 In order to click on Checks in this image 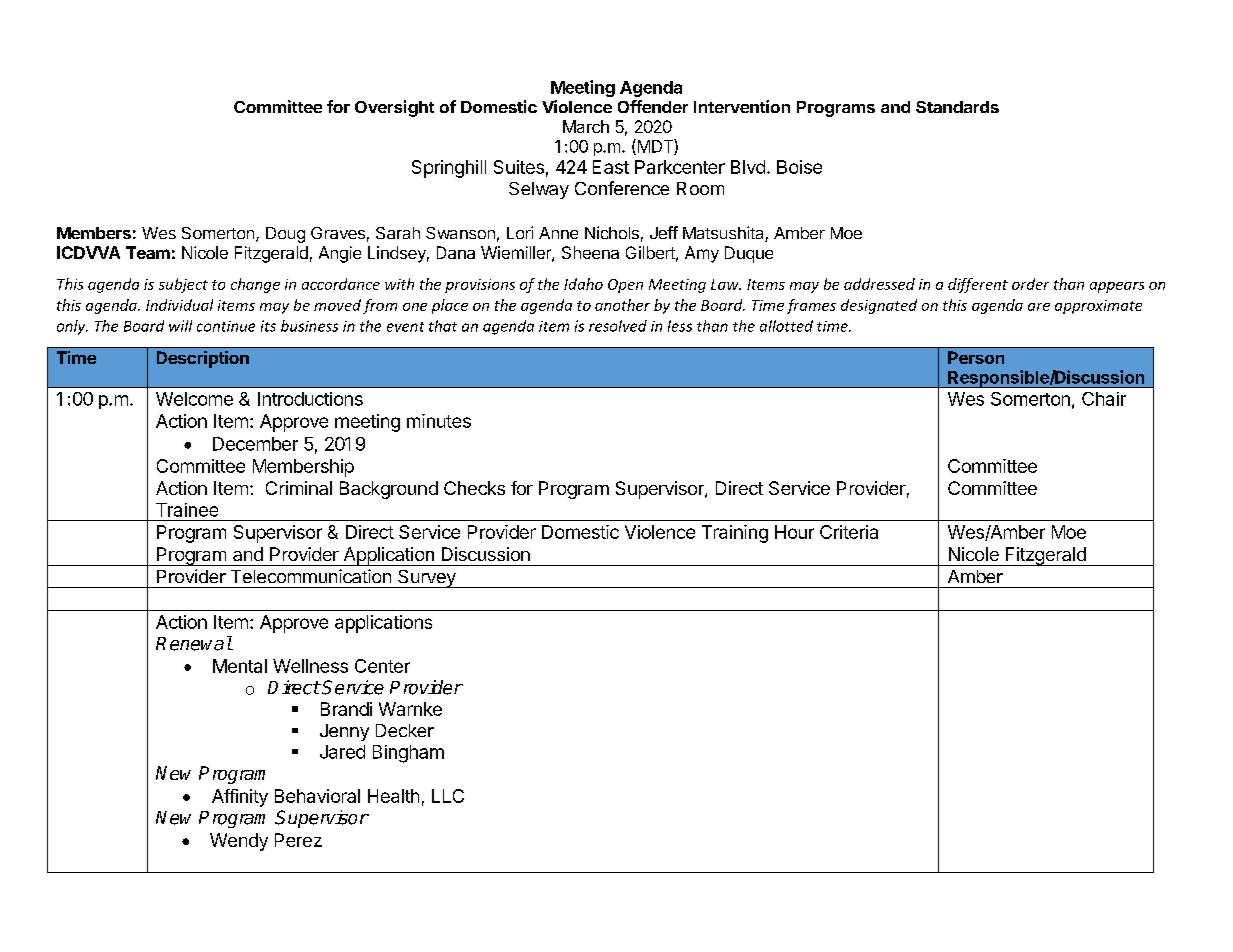, I will do `click(474, 488)`.
